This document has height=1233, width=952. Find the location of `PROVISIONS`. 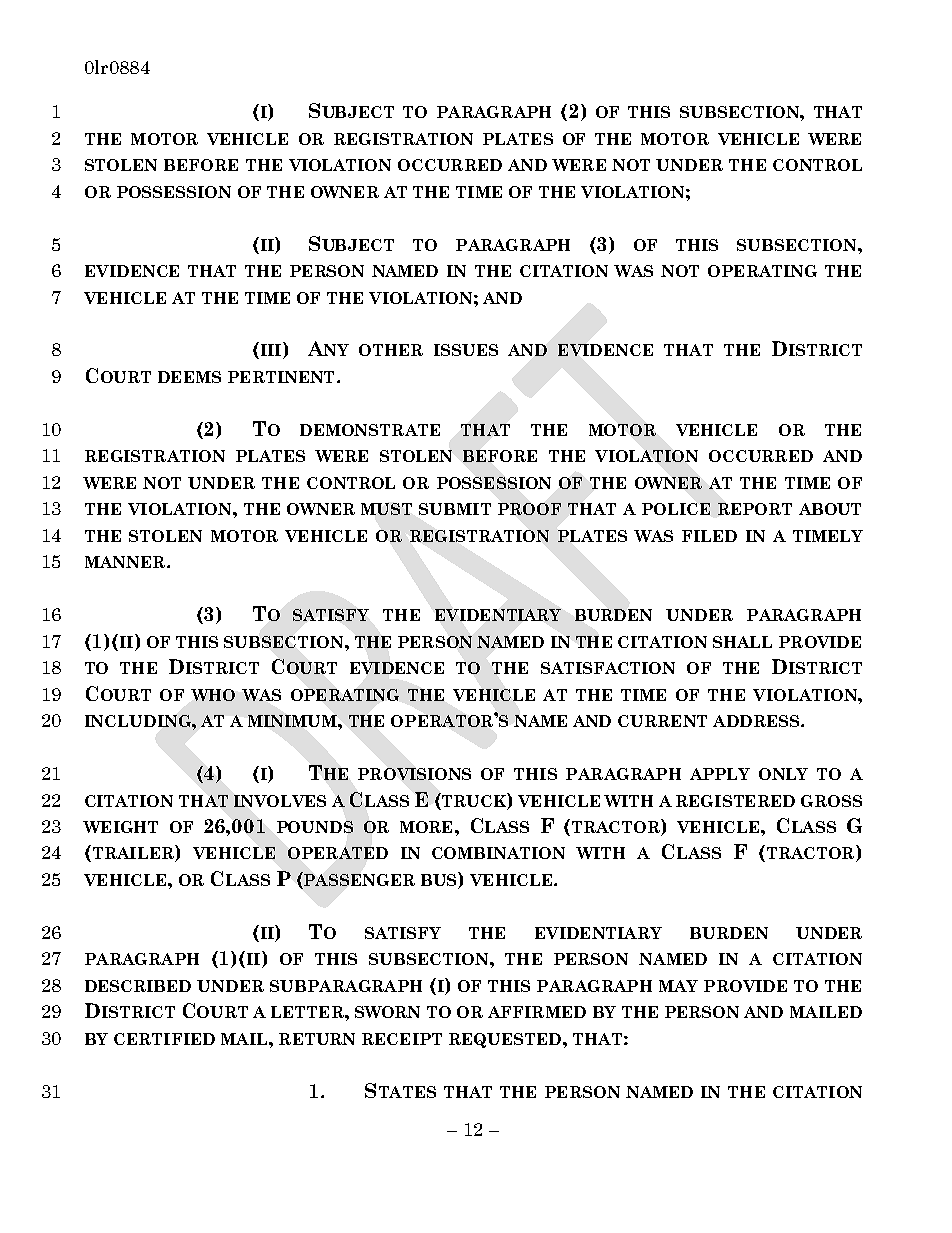

PROVISIONS is located at coordinates (414, 774).
